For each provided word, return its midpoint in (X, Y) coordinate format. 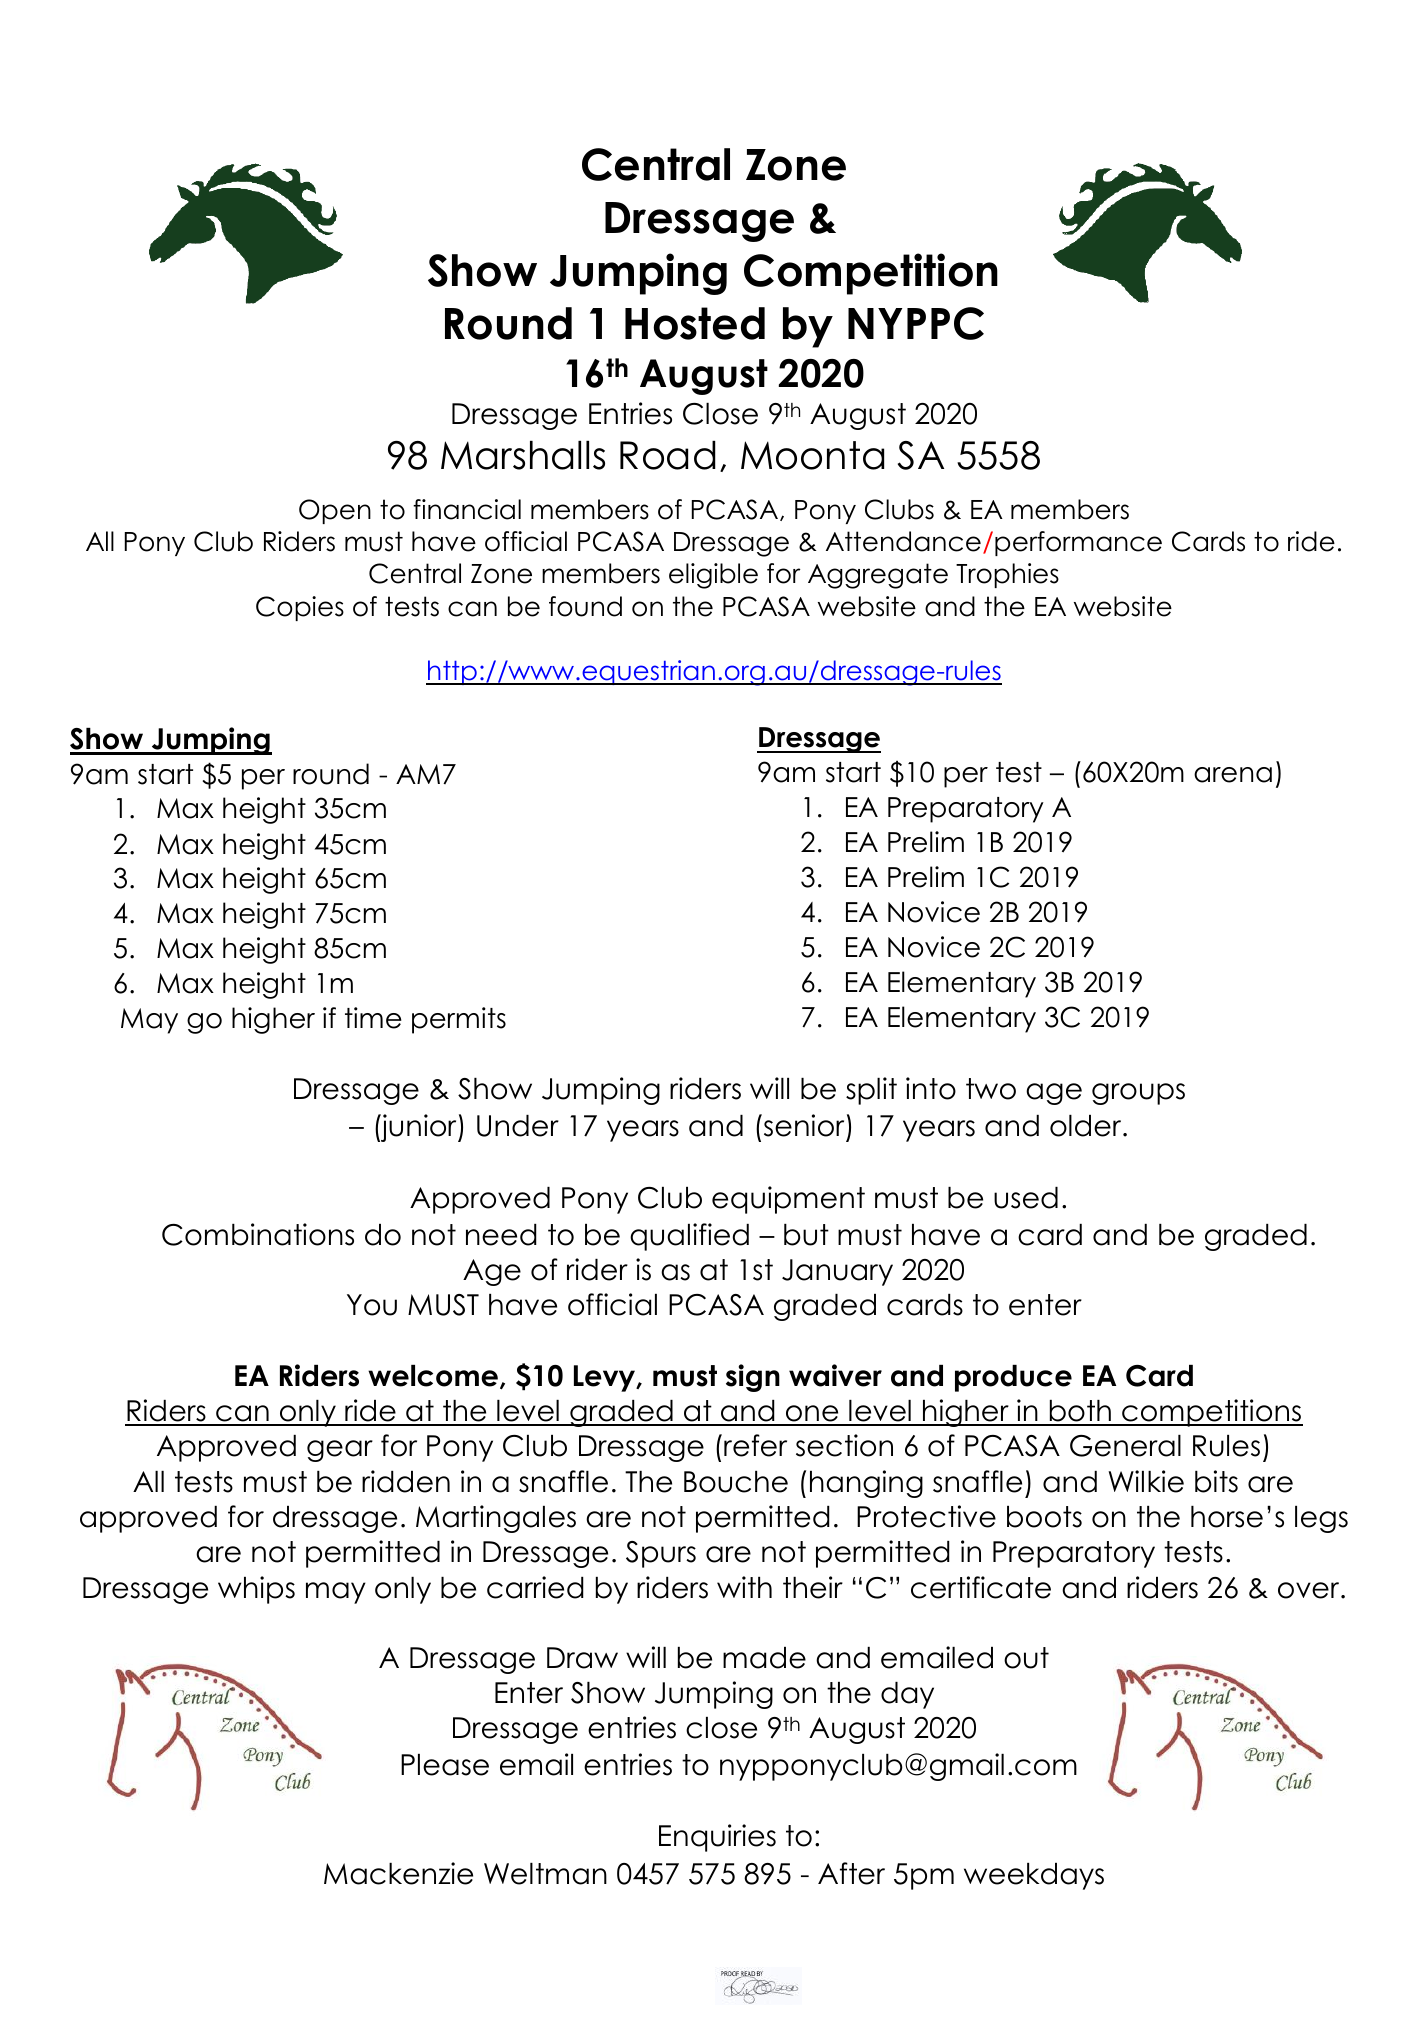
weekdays (1034, 1876)
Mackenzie (398, 1873)
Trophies (1007, 575)
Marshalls (523, 455)
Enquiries (717, 1838)
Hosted (695, 323)
